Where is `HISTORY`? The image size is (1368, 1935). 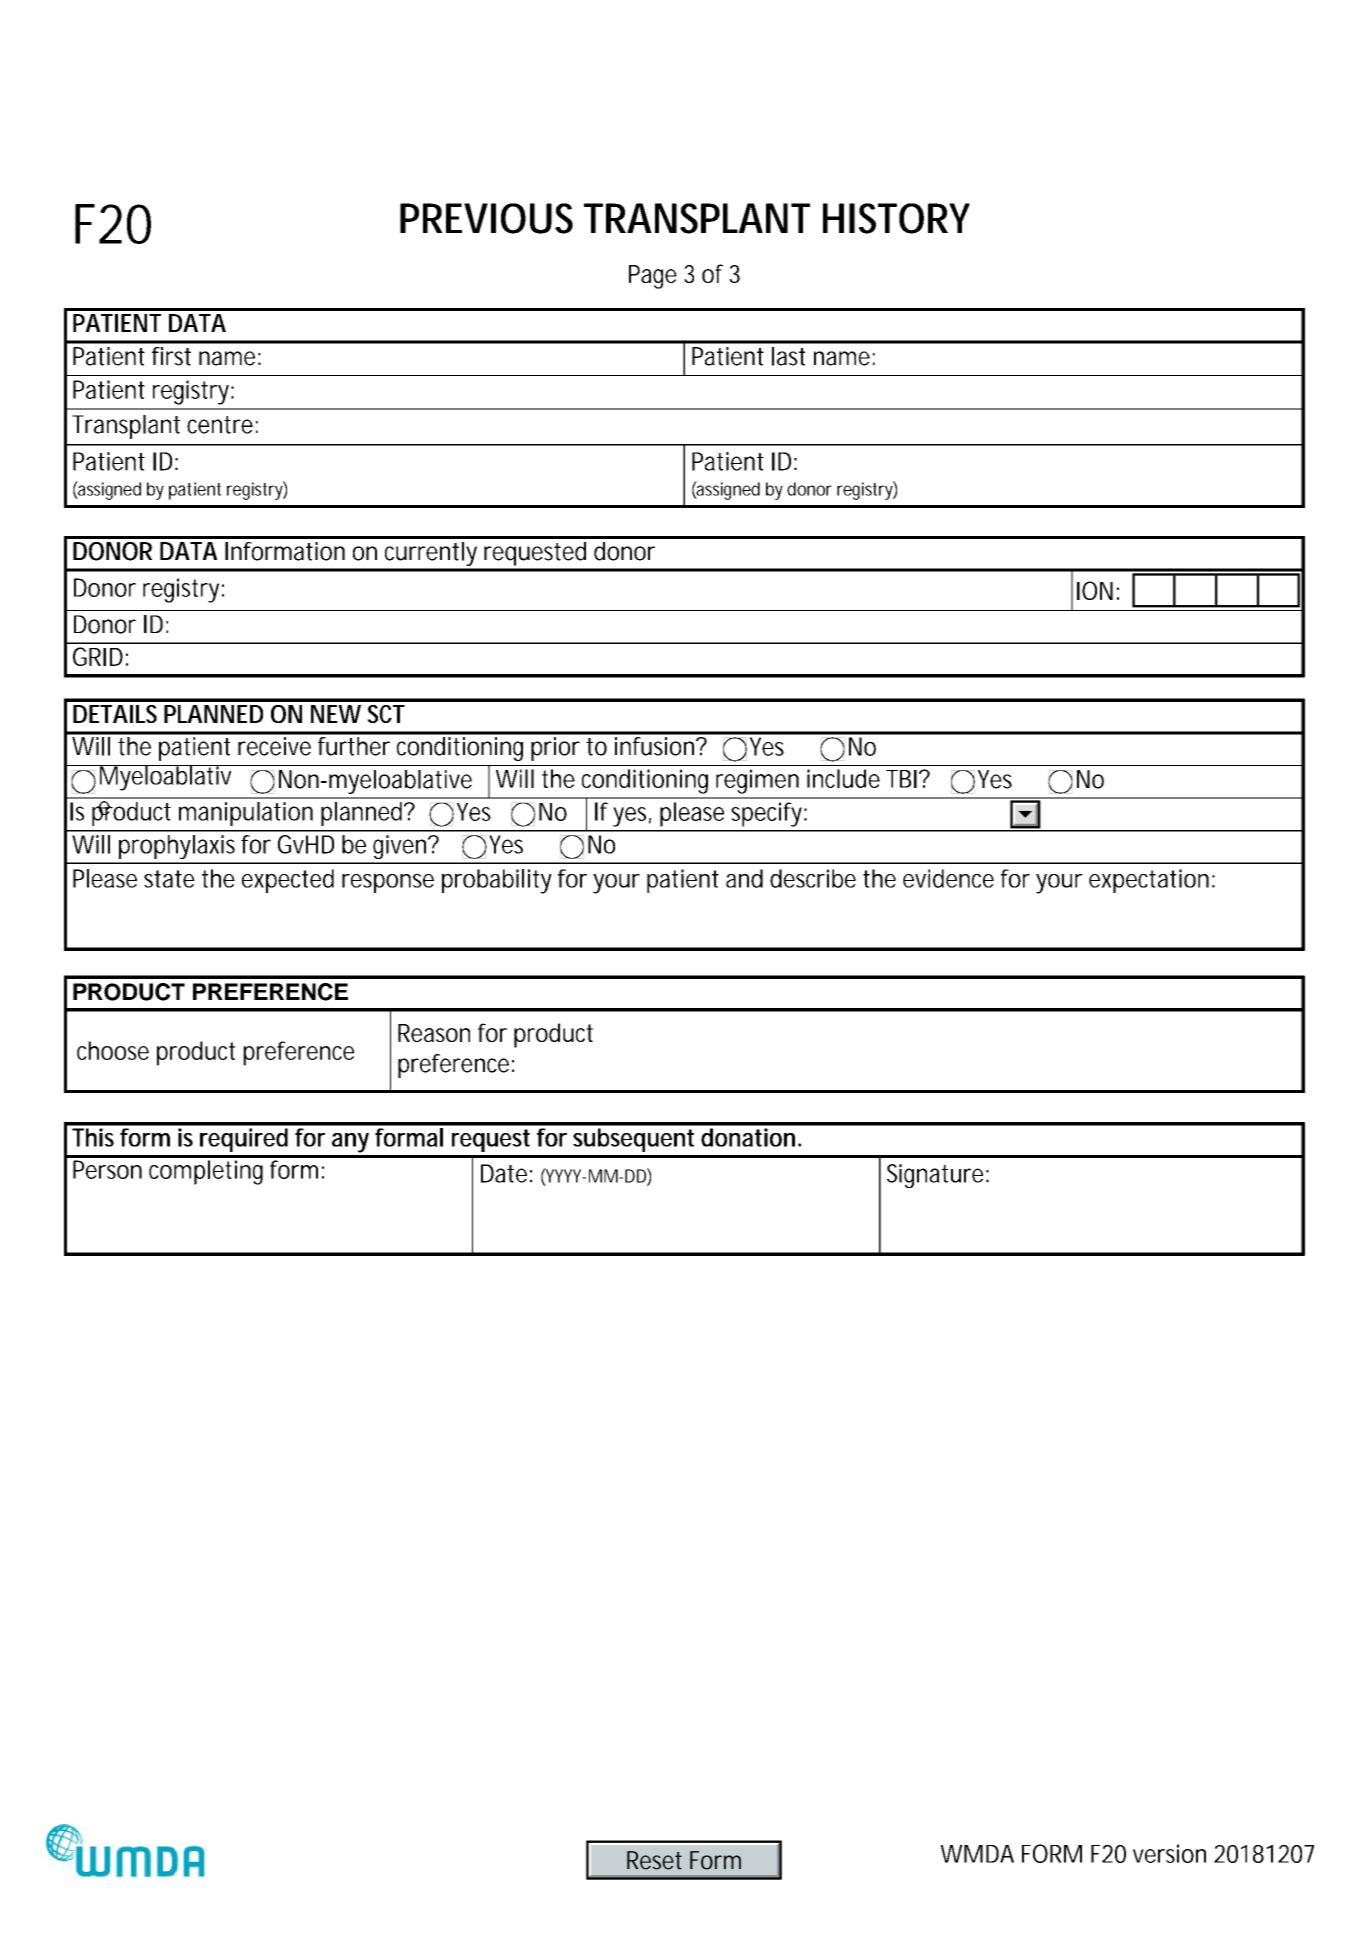
HISTORY is located at coordinates (896, 218).
